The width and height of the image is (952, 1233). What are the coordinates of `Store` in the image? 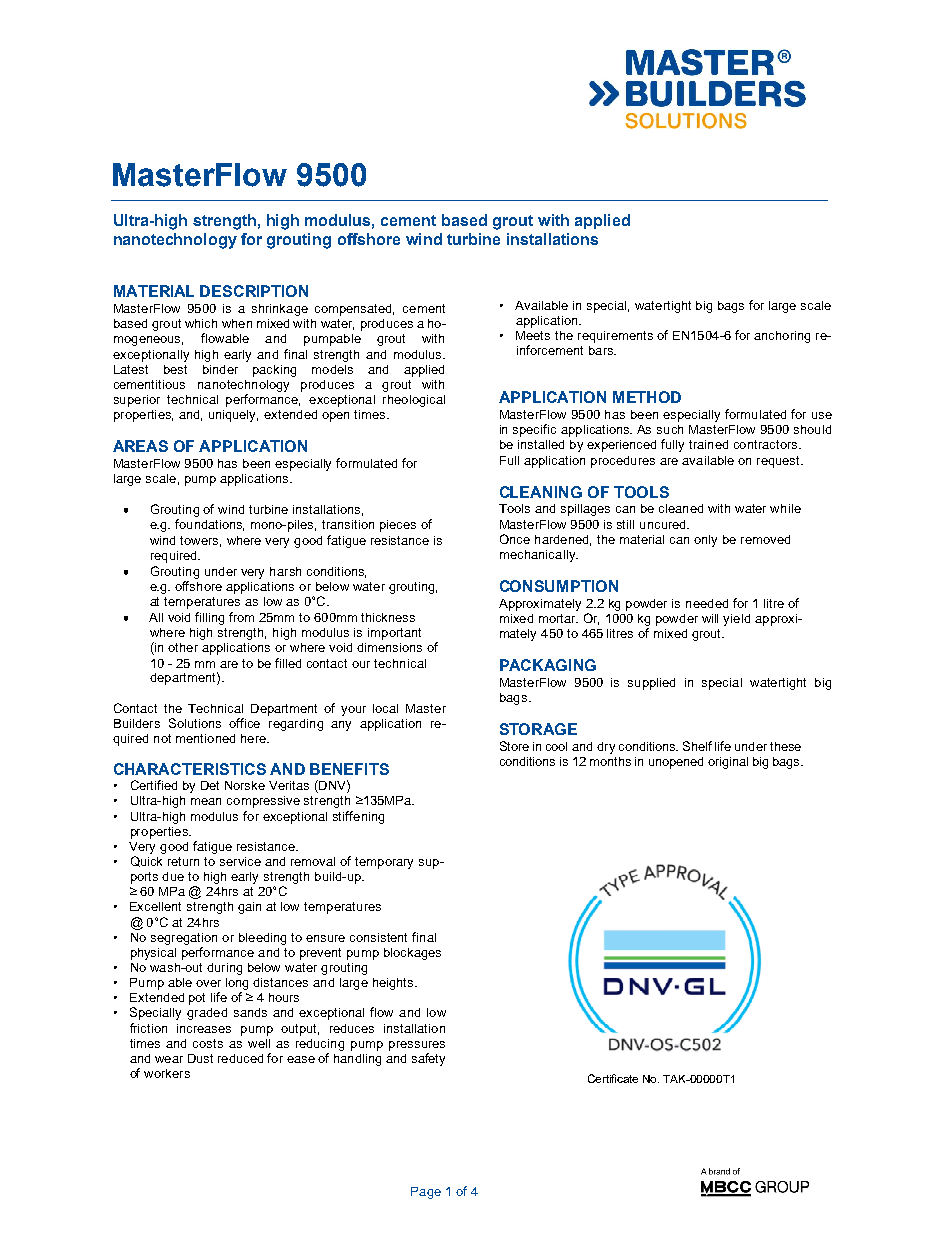 It's located at (514, 746).
